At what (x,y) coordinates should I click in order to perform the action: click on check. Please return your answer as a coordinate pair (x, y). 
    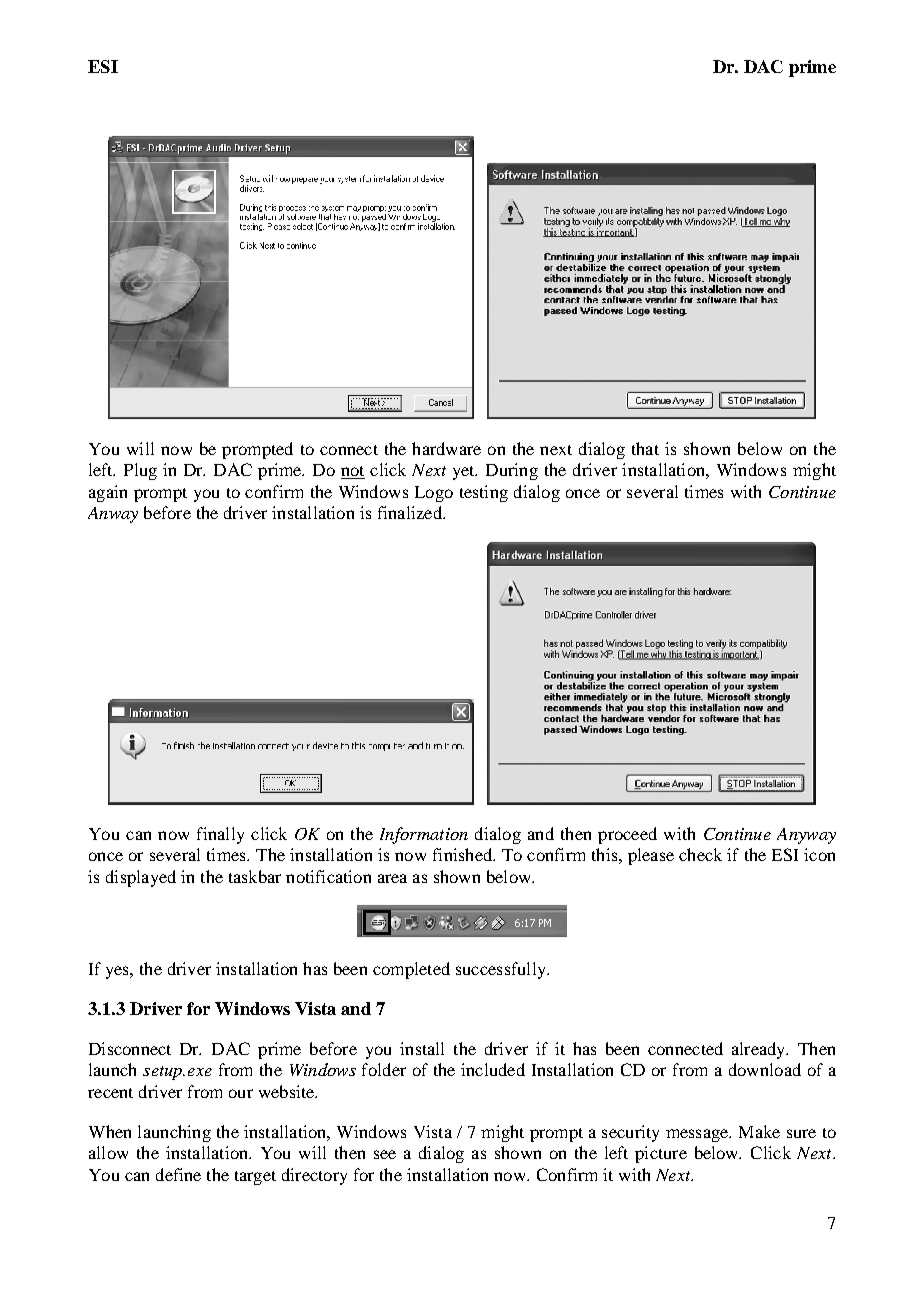
    Looking at the image, I should click on (700, 854).
